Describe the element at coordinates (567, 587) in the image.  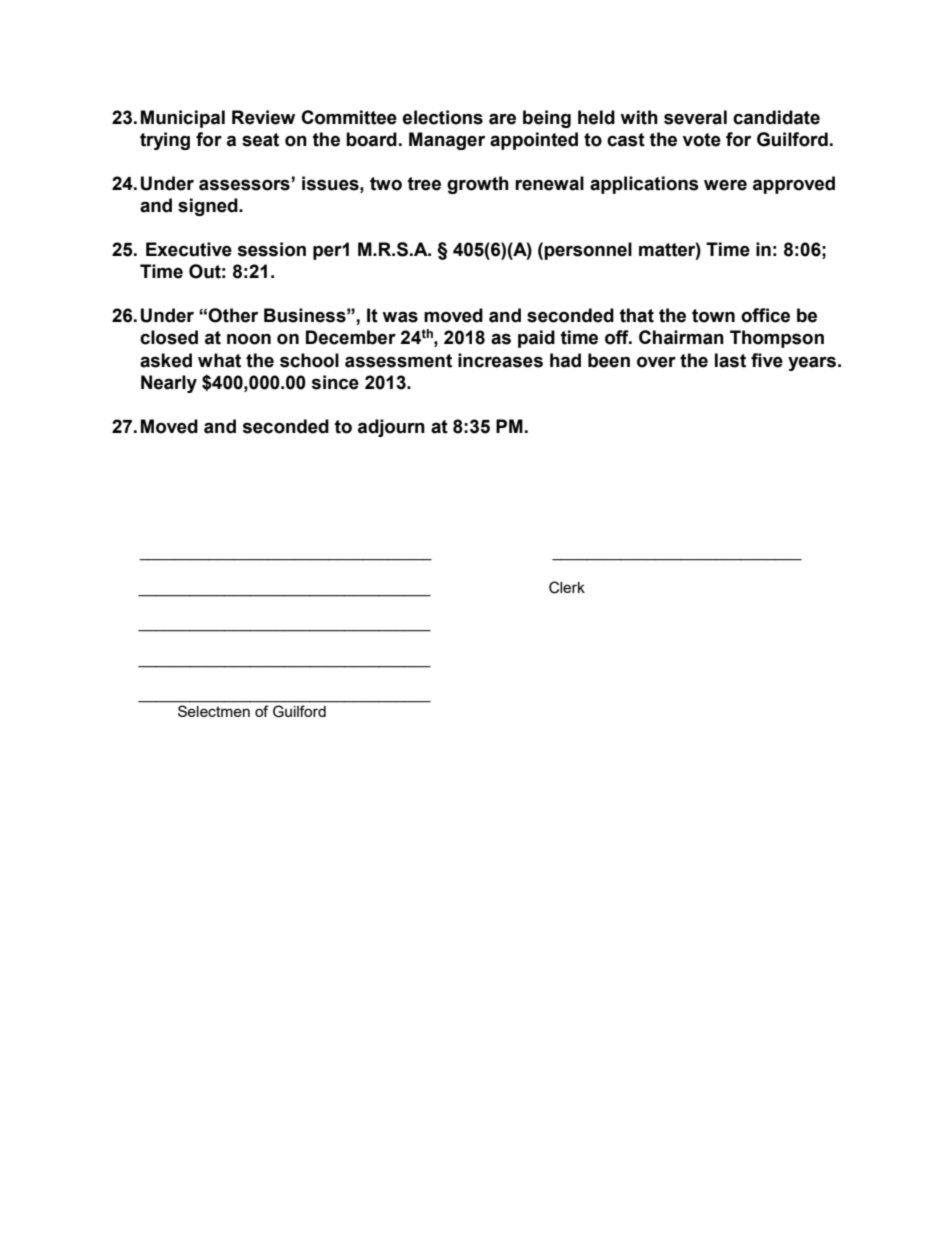
I see `Clerk` at that location.
